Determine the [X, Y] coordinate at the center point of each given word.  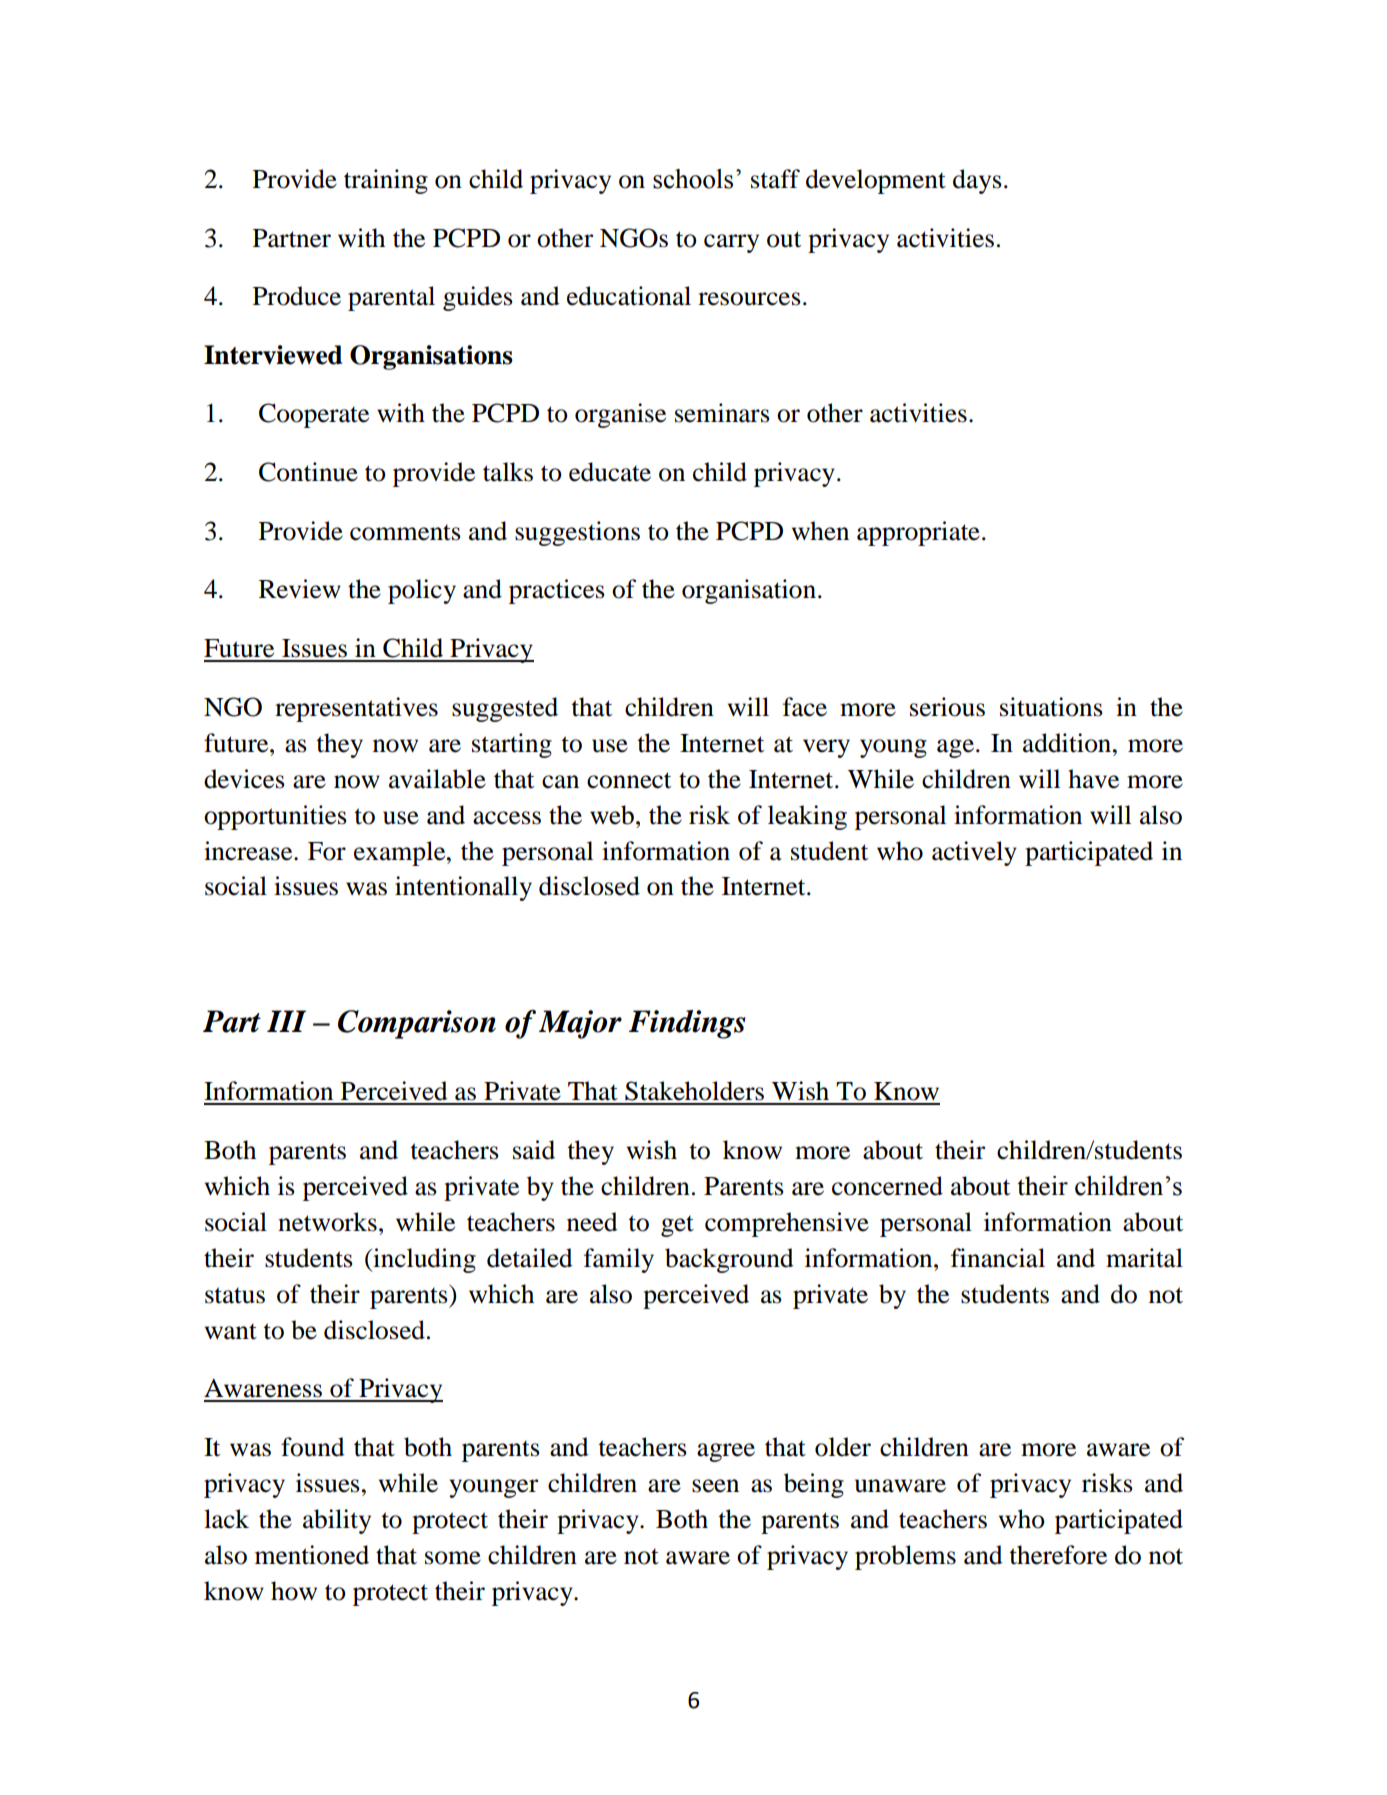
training [386, 181]
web [612, 815]
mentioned [312, 1555]
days [977, 181]
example [401, 853]
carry [731, 243]
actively [974, 853]
